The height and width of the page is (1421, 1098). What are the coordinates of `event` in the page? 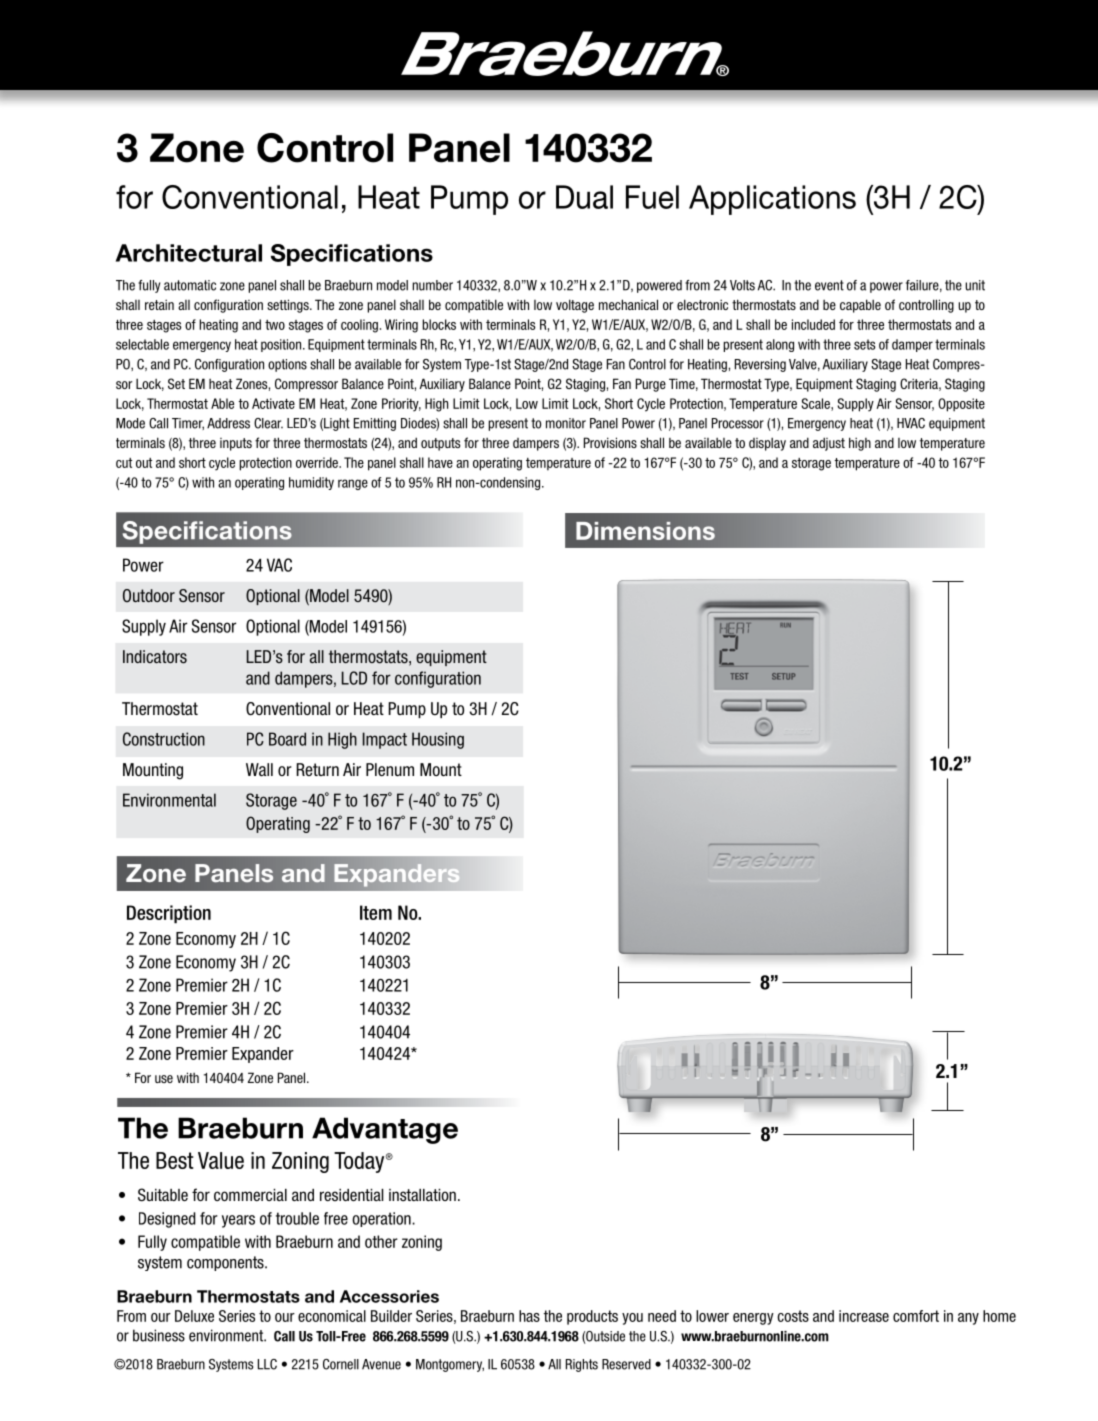 It's located at (829, 285).
